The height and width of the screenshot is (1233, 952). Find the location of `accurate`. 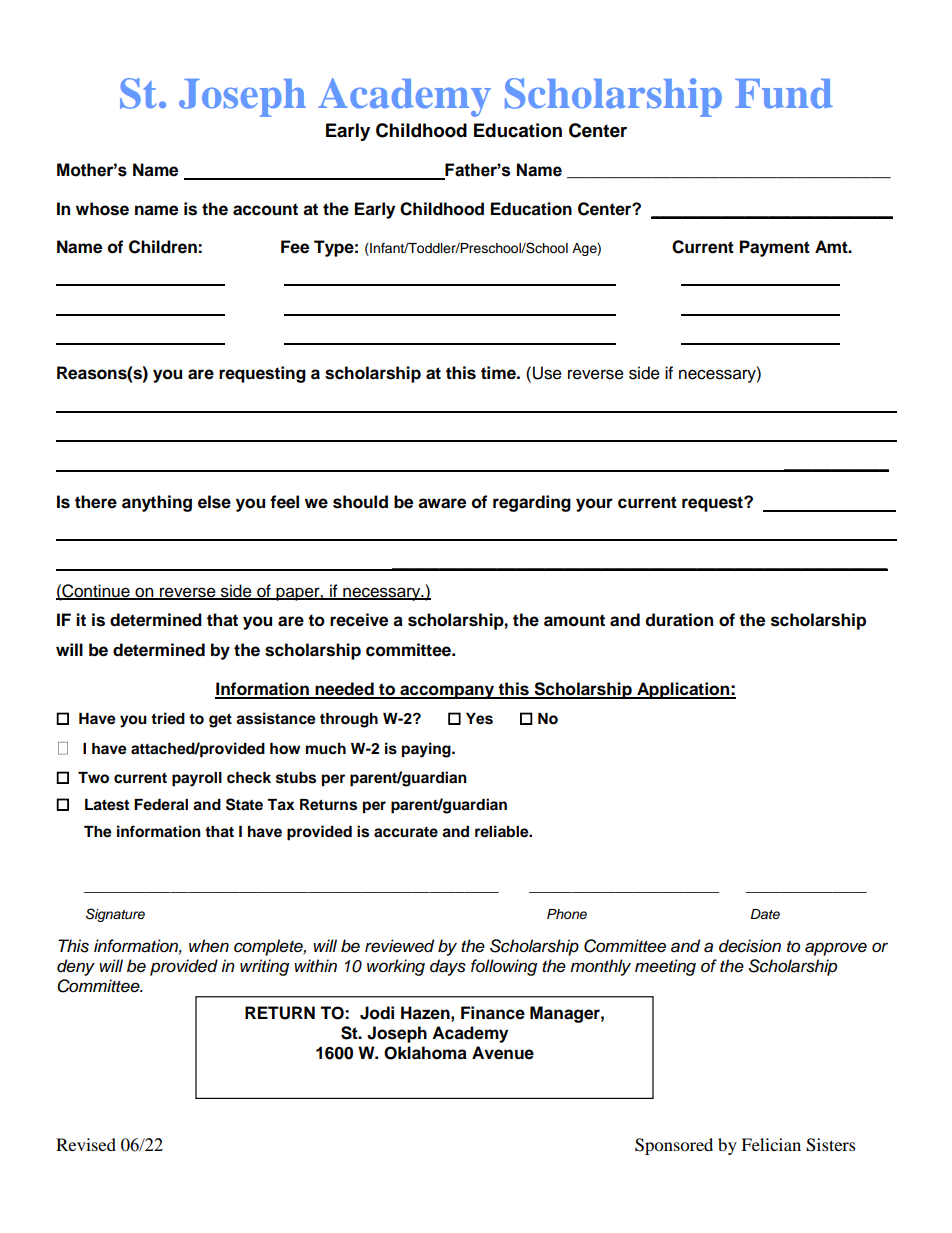

accurate is located at coordinates (406, 832).
